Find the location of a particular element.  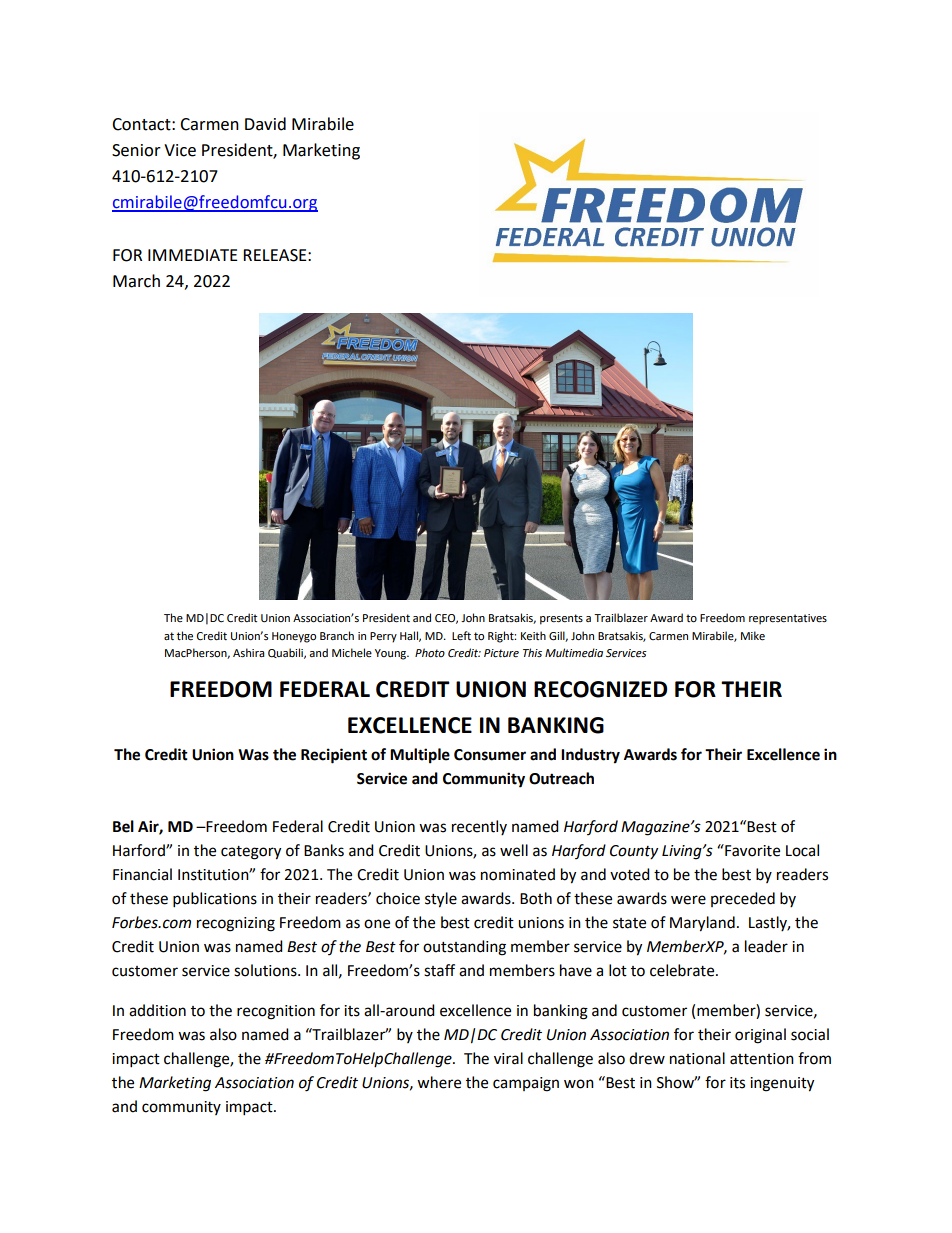

viral is located at coordinates (508, 1058).
